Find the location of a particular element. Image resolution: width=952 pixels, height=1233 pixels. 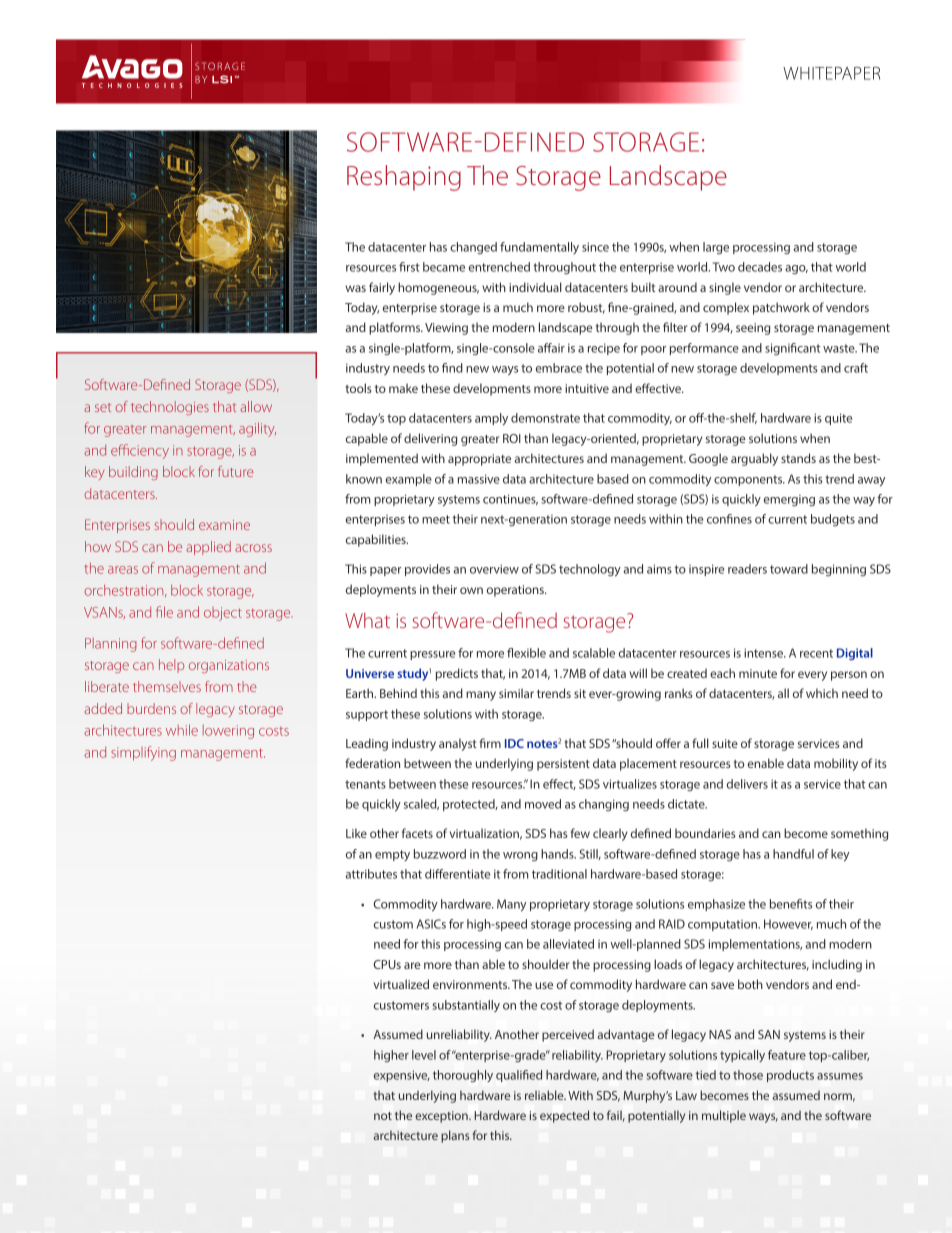

examine is located at coordinates (224, 525).
